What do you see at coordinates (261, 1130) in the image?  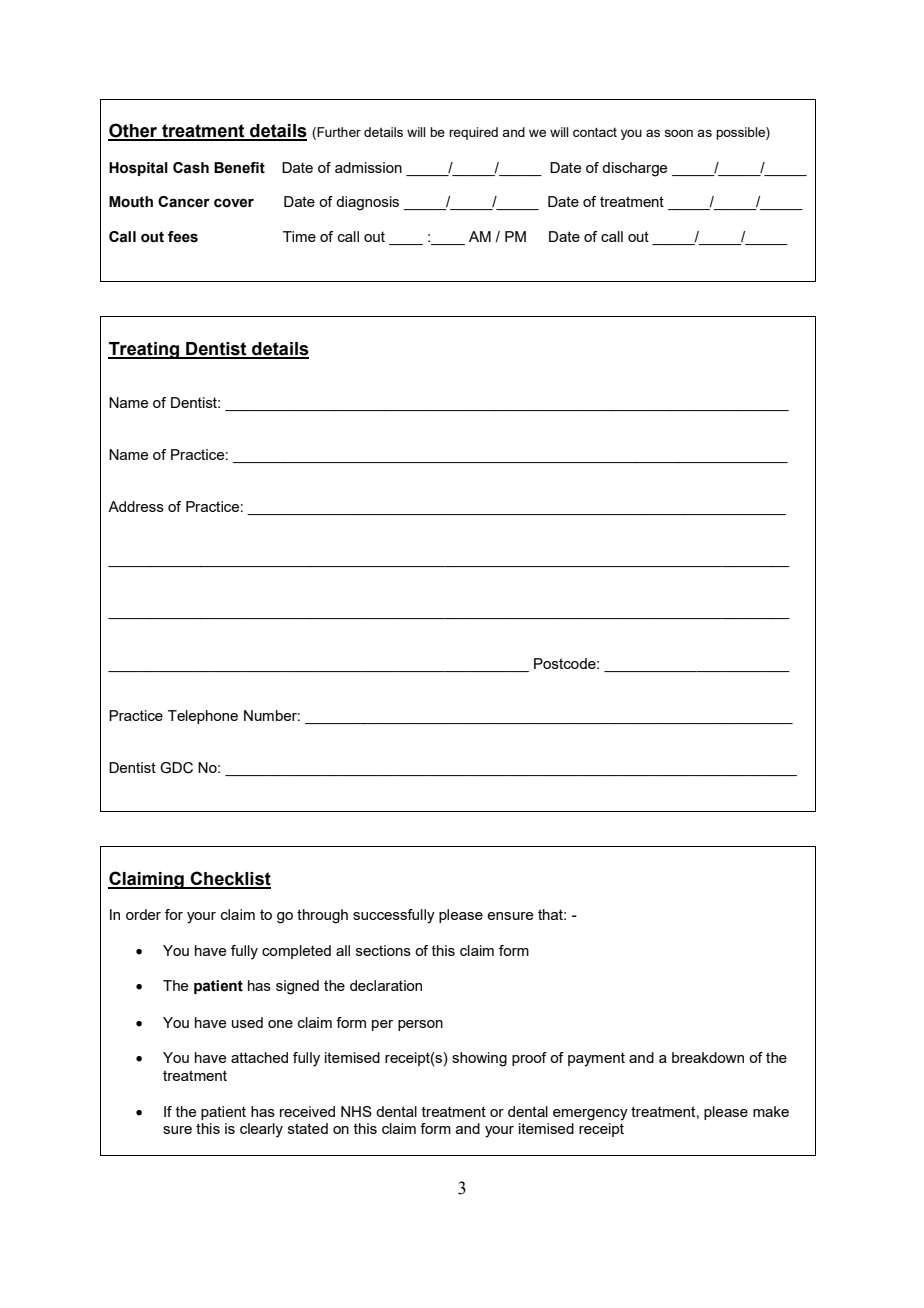 I see `clearly` at bounding box center [261, 1130].
